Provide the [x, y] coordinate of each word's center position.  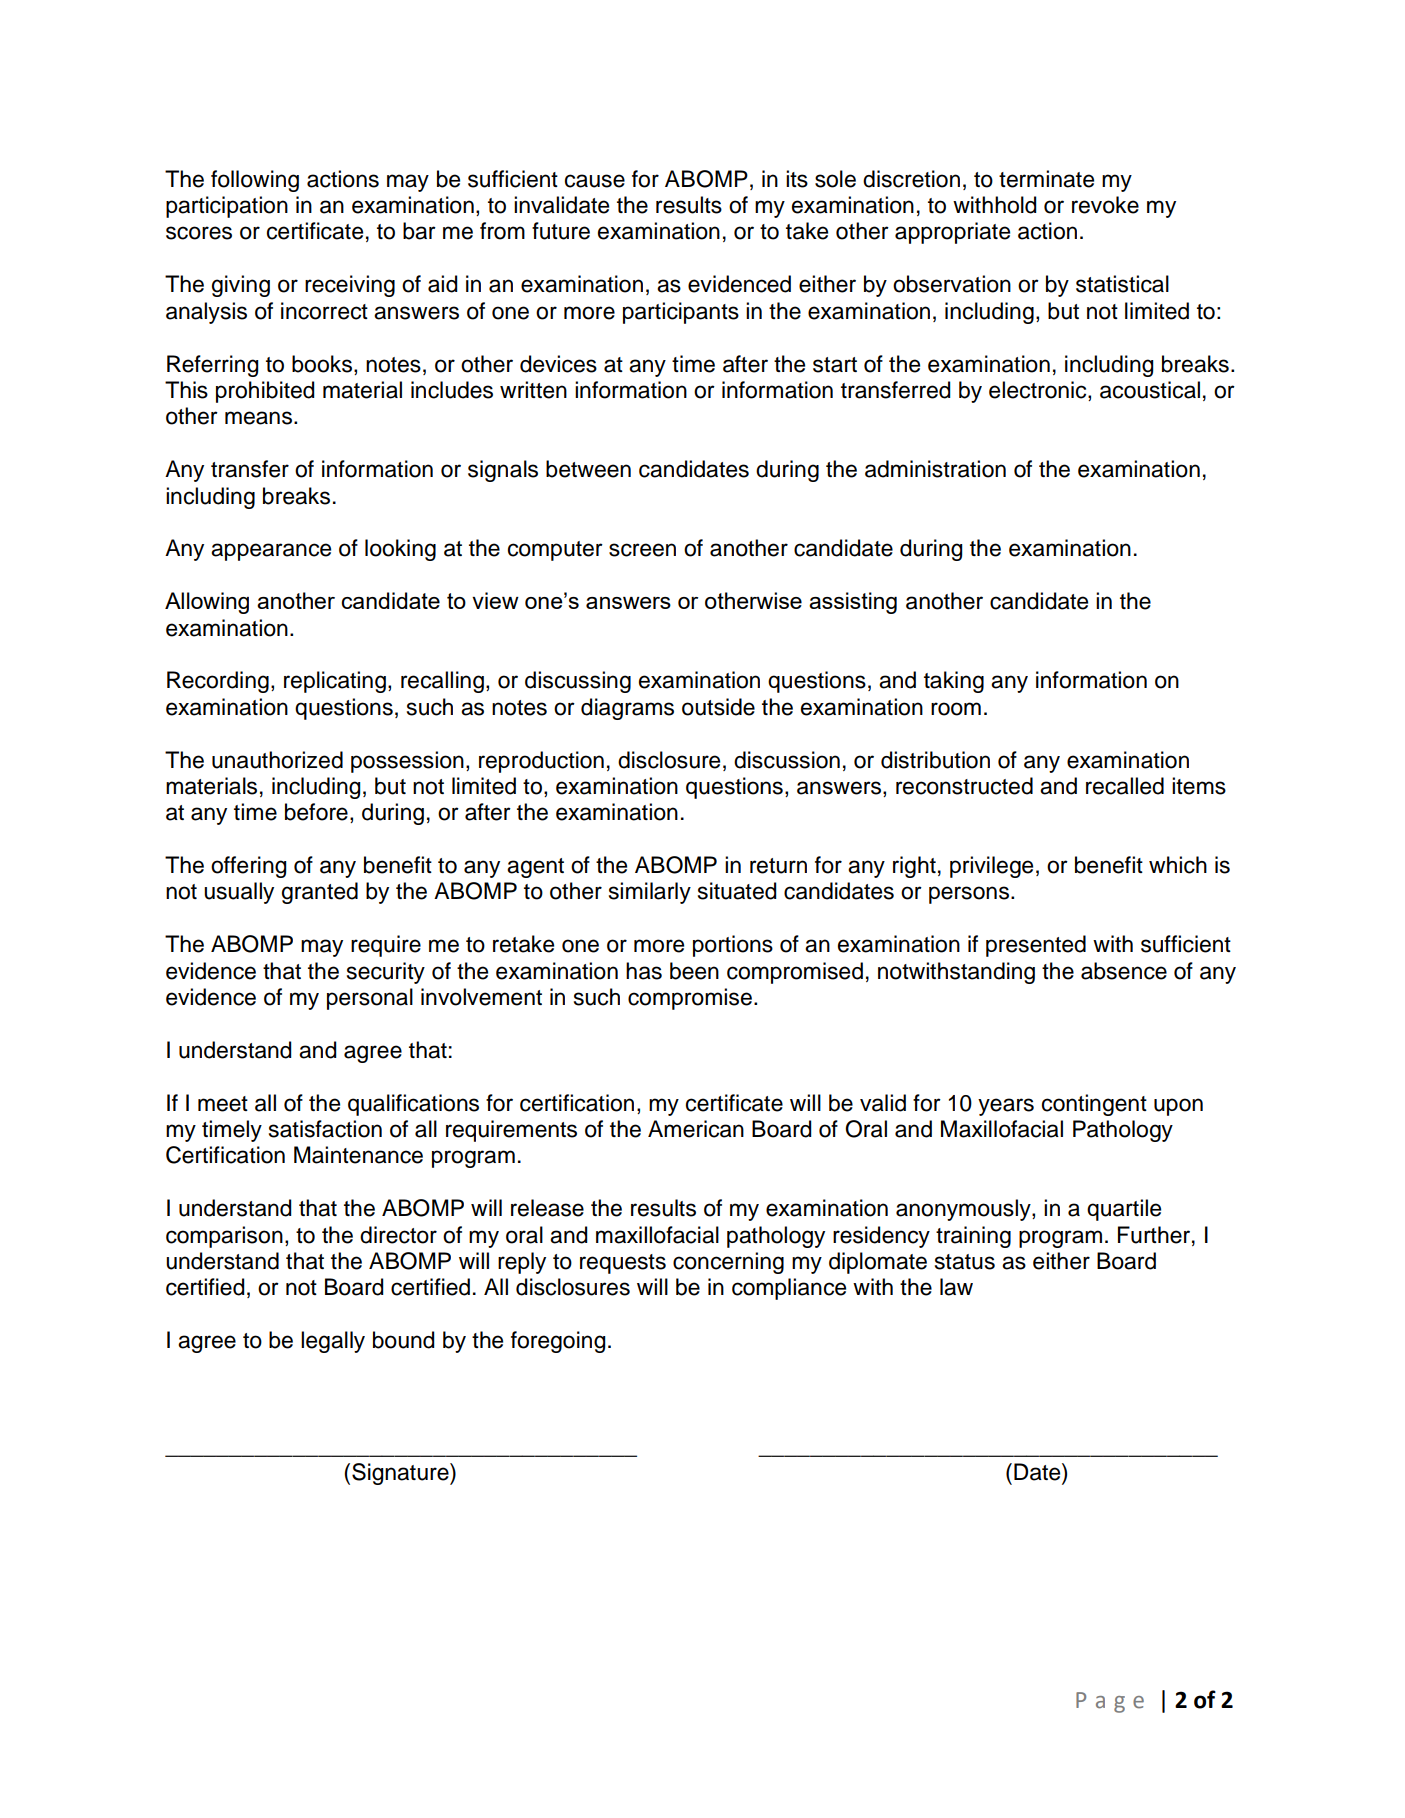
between [588, 469]
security [386, 973]
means [258, 418]
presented [1036, 946]
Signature [401, 1474]
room [956, 709]
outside [718, 707]
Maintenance [358, 1155]
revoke [1105, 205]
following [255, 181]
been [694, 971]
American [696, 1129]
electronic [1039, 391]
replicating [335, 682]
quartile [1124, 1210]
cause [595, 181]
